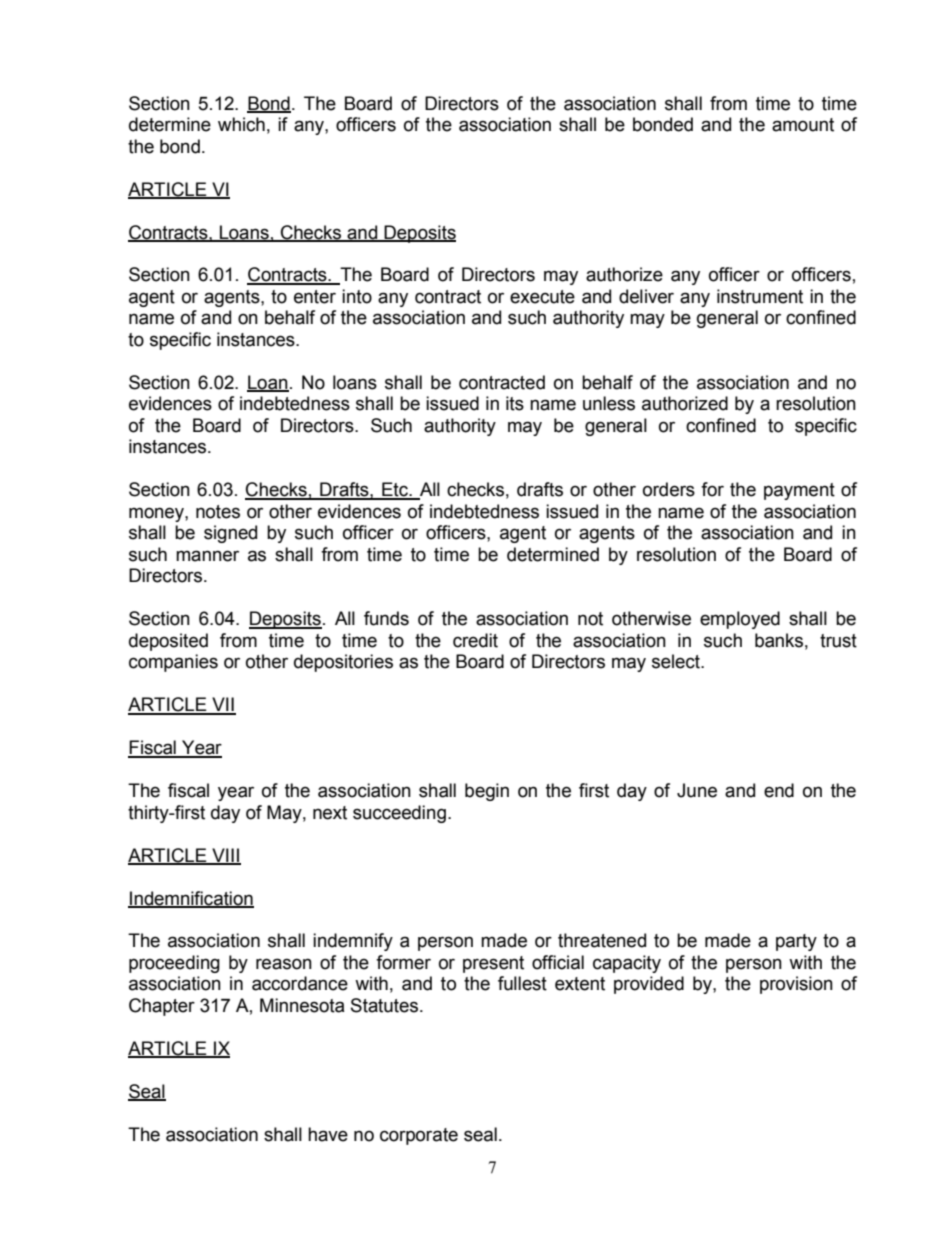  I want to click on credit, so click(475, 640).
